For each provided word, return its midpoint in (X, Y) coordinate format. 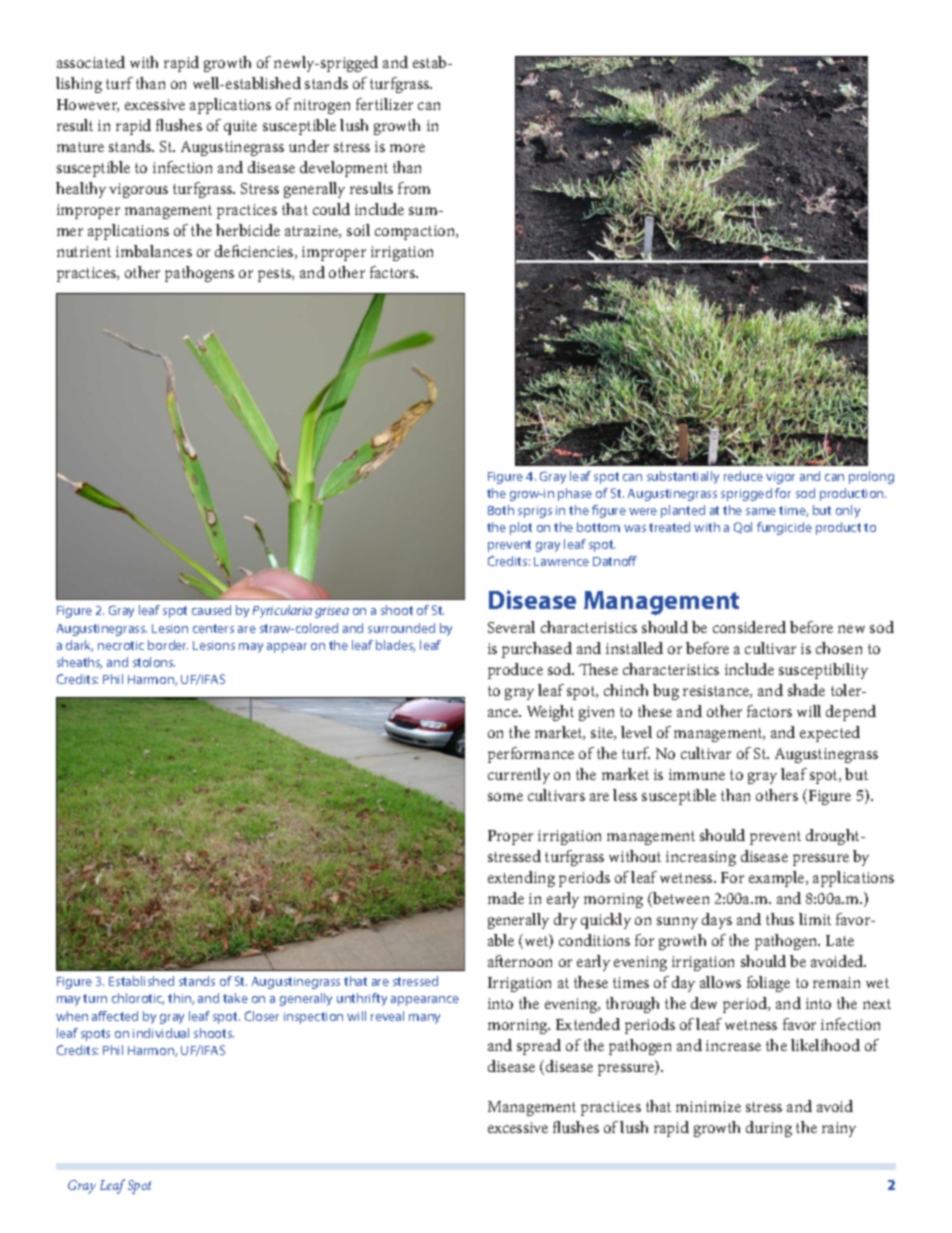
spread (539, 1047)
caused (211, 610)
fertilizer (384, 104)
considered (749, 627)
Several (511, 627)
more (407, 148)
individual (161, 1033)
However (88, 105)
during (769, 1129)
